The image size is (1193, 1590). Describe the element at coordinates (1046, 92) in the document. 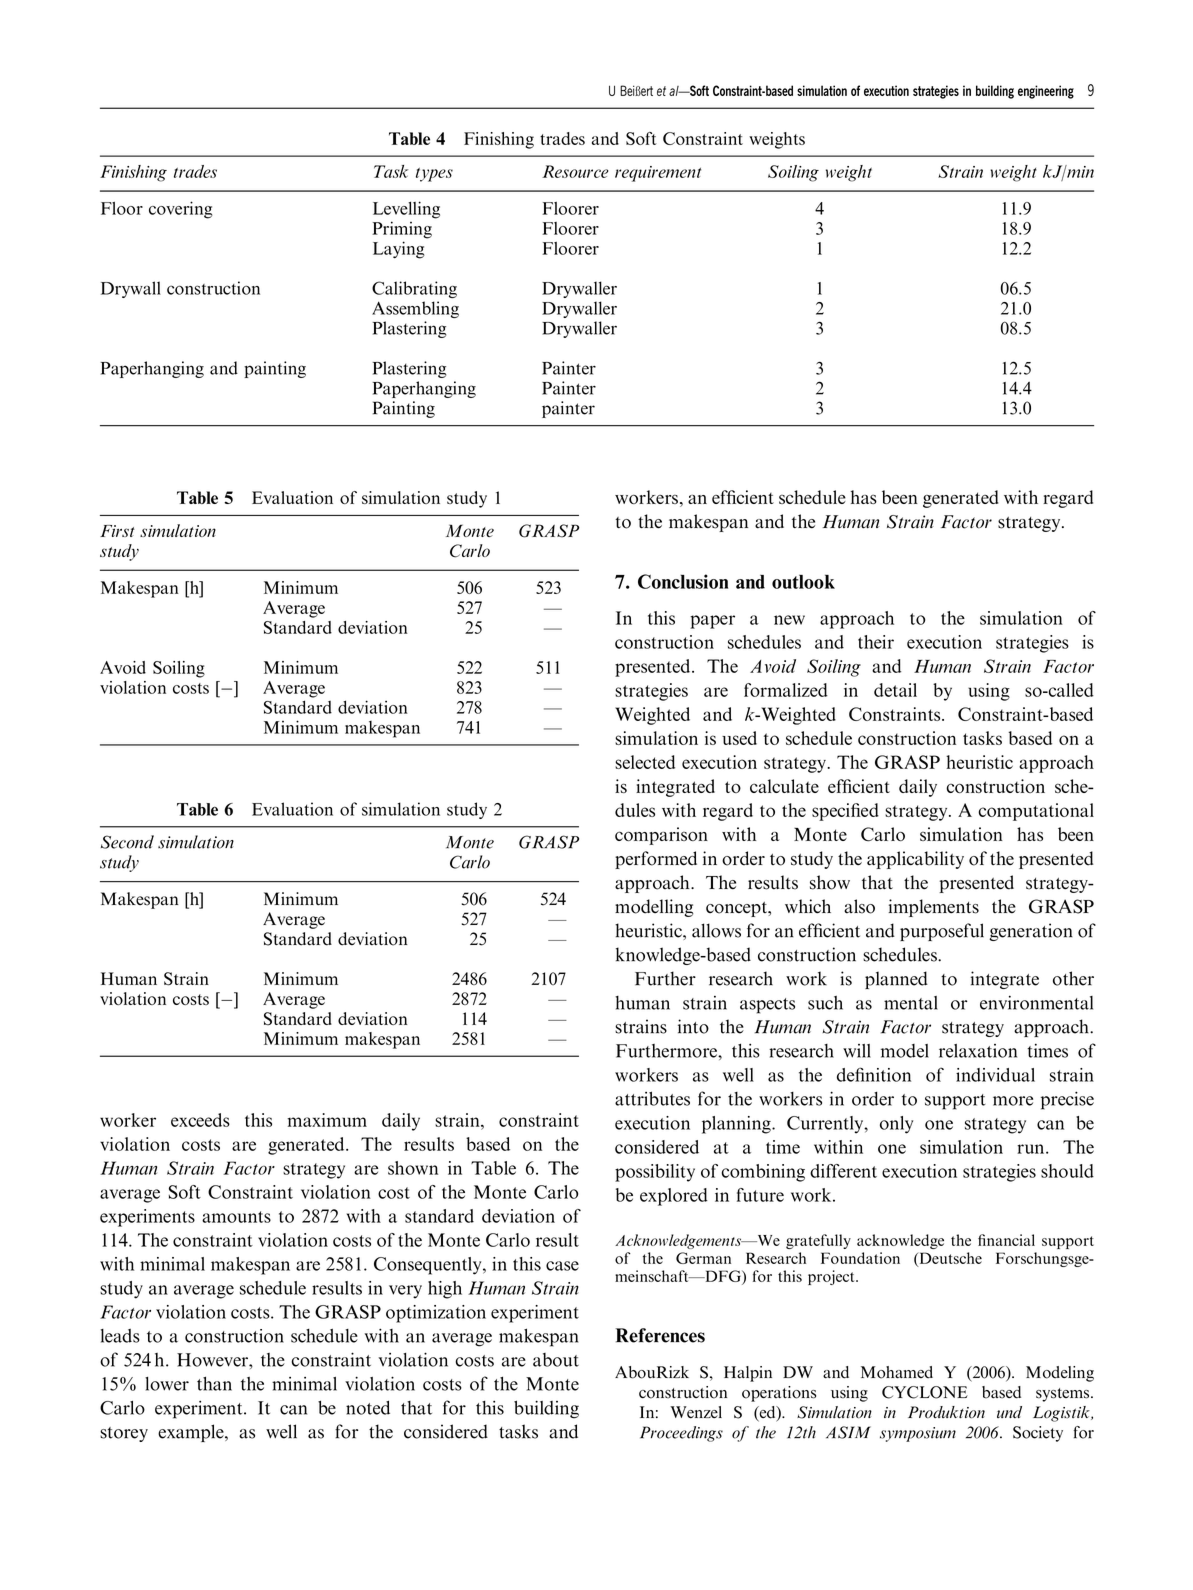

I see `engineering` at that location.
